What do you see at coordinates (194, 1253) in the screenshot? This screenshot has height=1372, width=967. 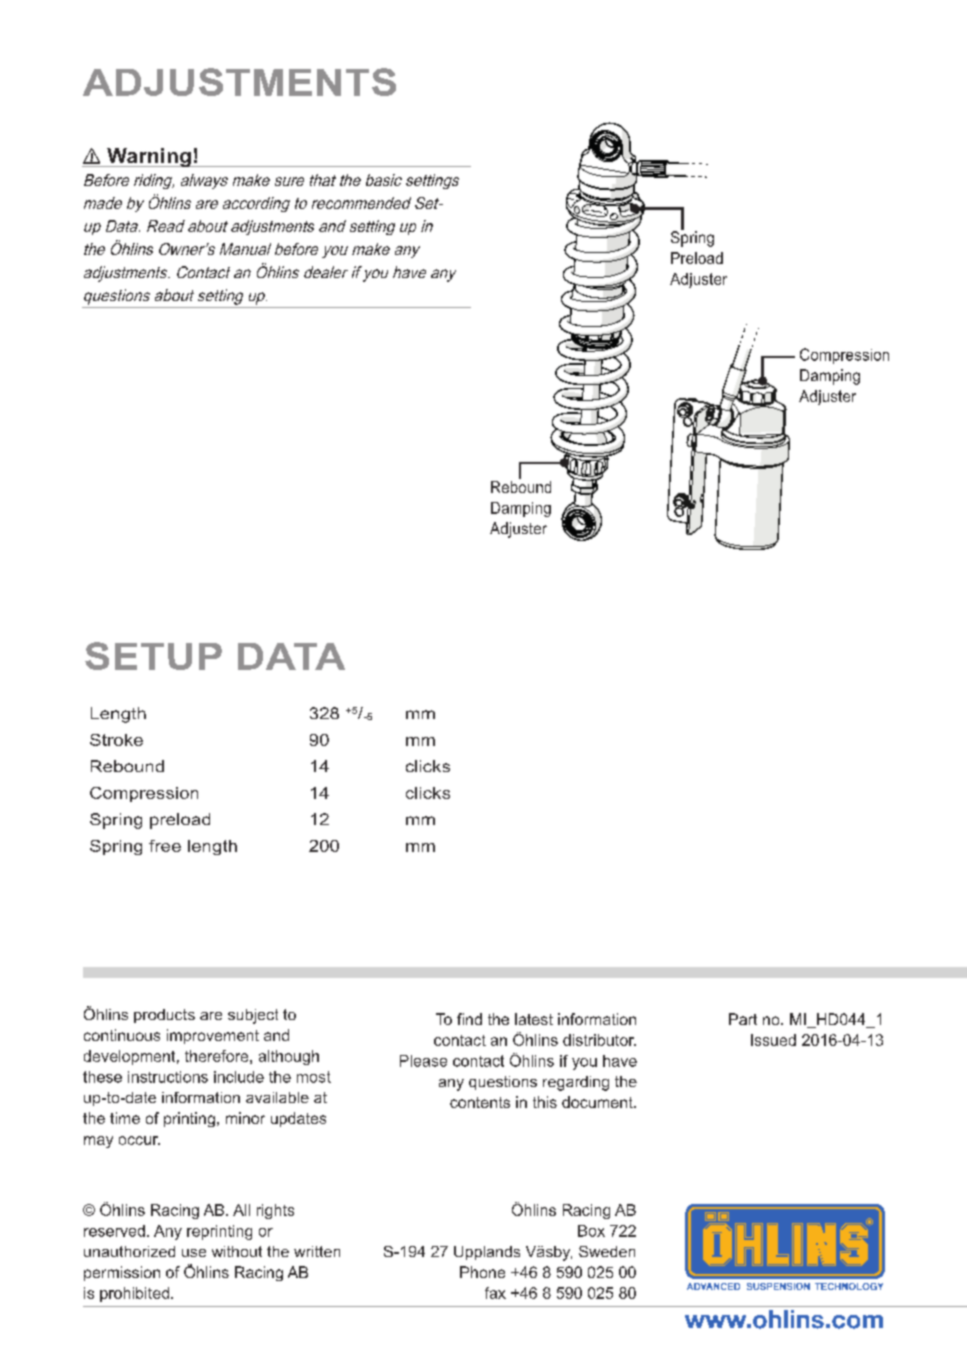 I see `use` at bounding box center [194, 1253].
